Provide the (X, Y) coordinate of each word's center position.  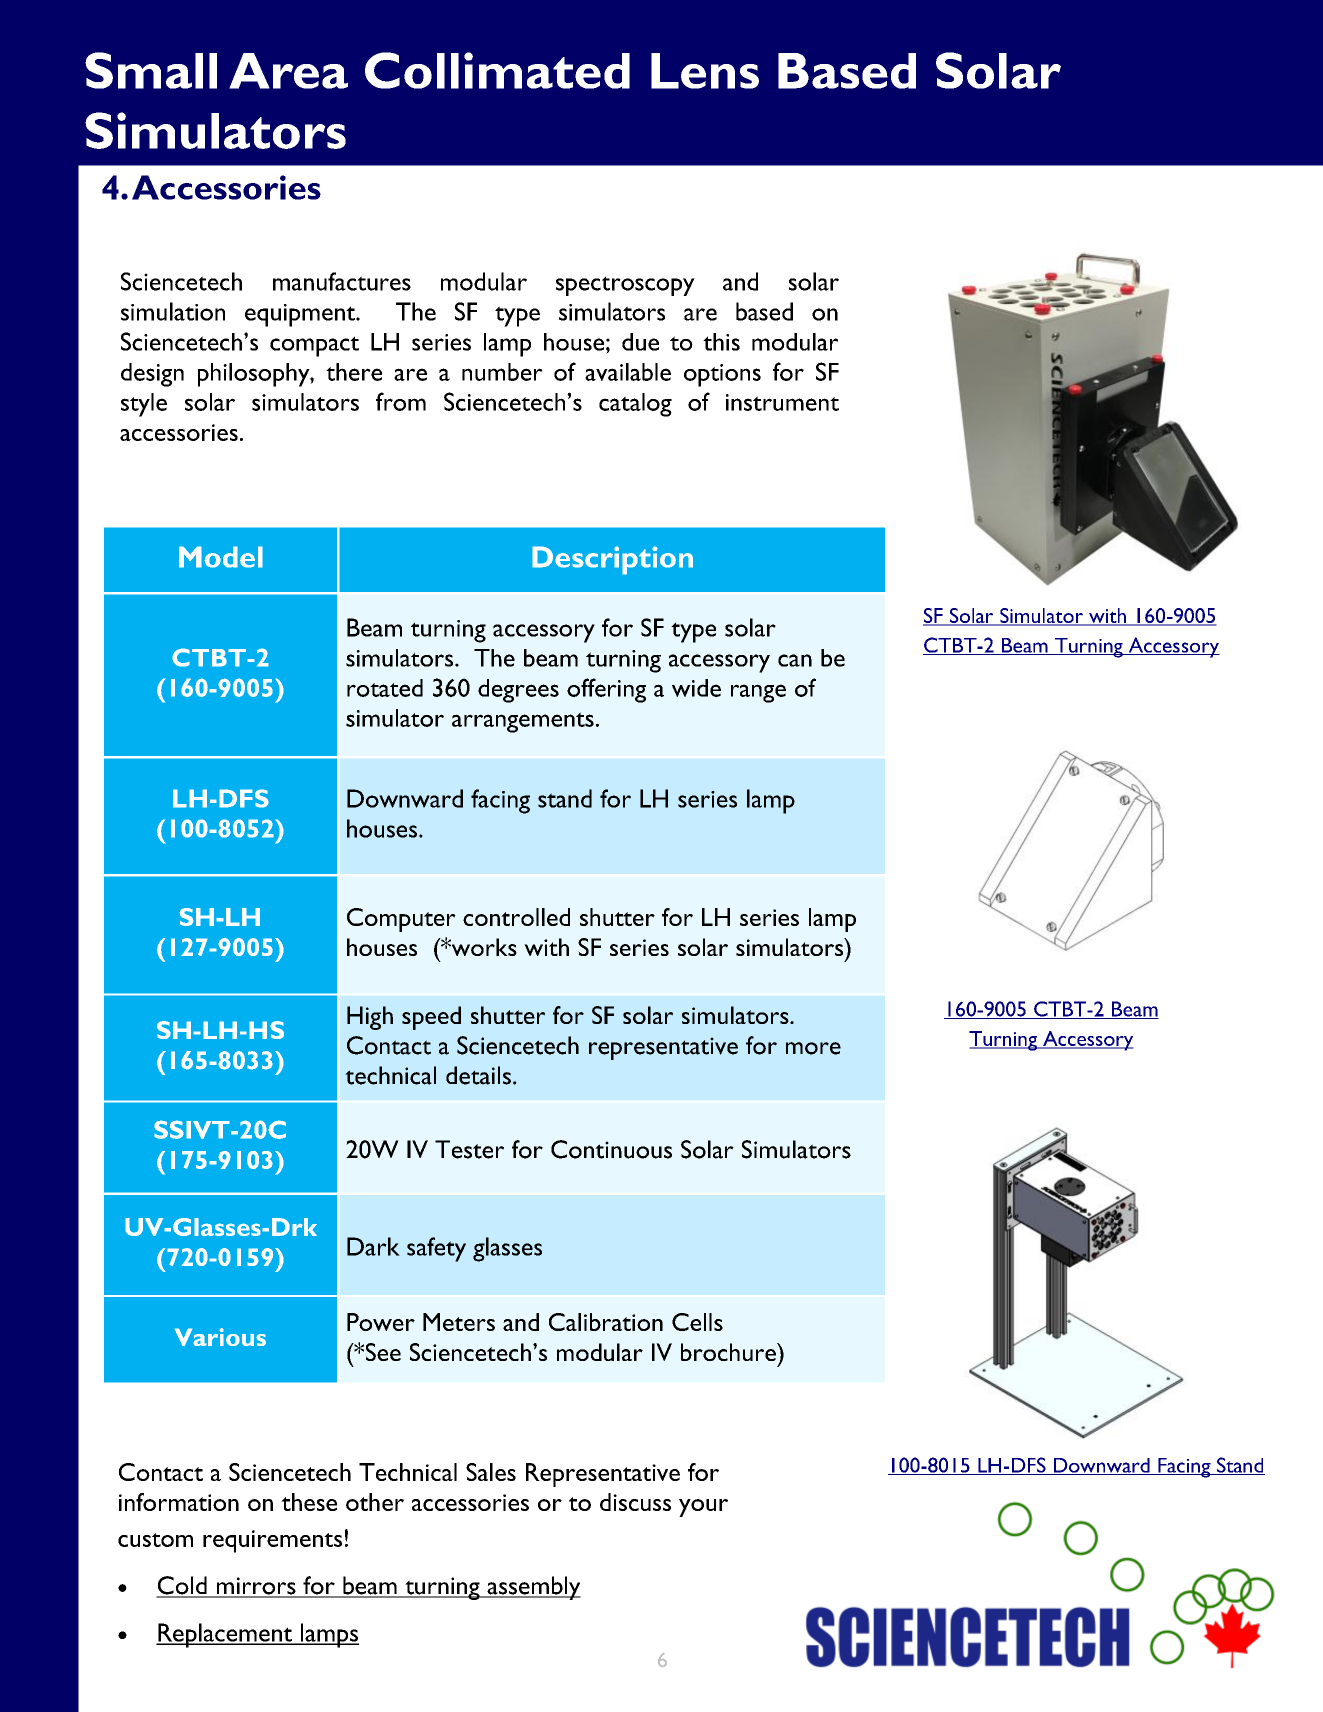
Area (288, 71)
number (502, 372)
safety (436, 1249)
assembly (533, 1588)
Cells (697, 1322)
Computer (401, 920)
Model (221, 557)
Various (220, 1337)
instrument (782, 402)
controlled (516, 917)
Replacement (225, 1635)
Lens (705, 71)
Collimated (497, 70)
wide (696, 688)
